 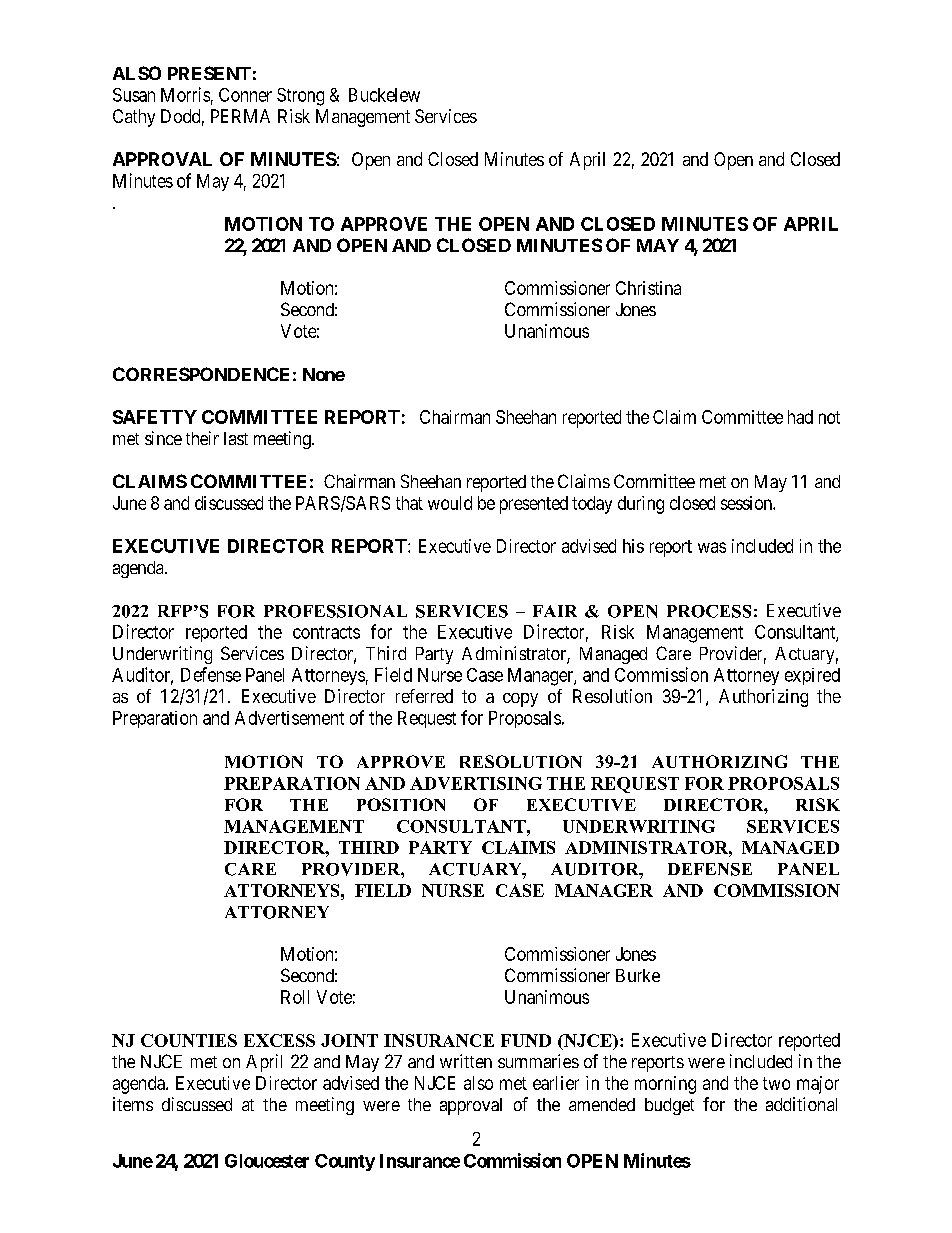 I want to click on PROCESS, so click(x=709, y=611).
